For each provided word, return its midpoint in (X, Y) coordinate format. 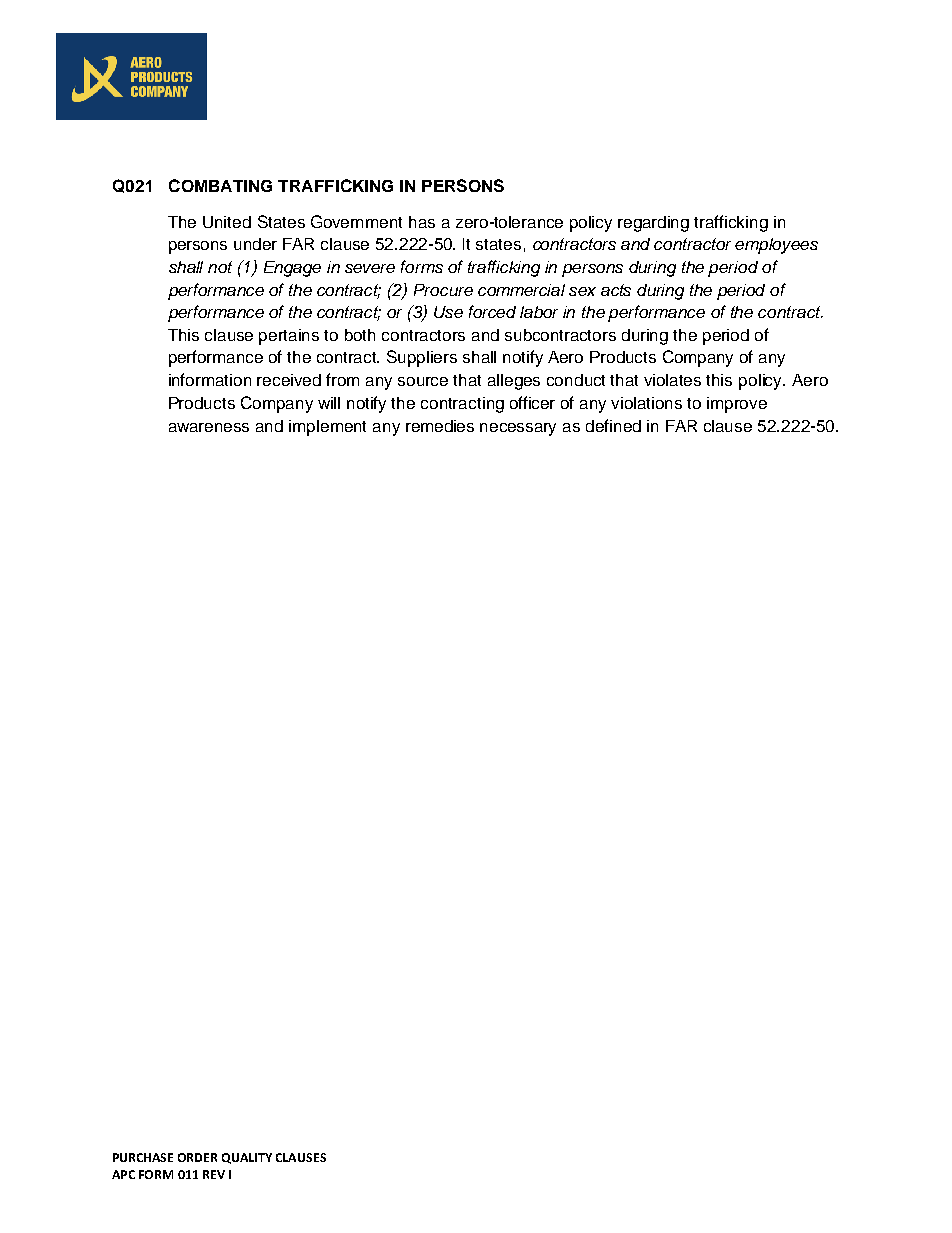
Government (356, 221)
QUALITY (247, 1158)
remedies (440, 426)
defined (613, 425)
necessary (518, 429)
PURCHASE (143, 1157)
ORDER (197, 1157)
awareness (209, 427)
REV (214, 1174)
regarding (653, 224)
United (227, 222)
